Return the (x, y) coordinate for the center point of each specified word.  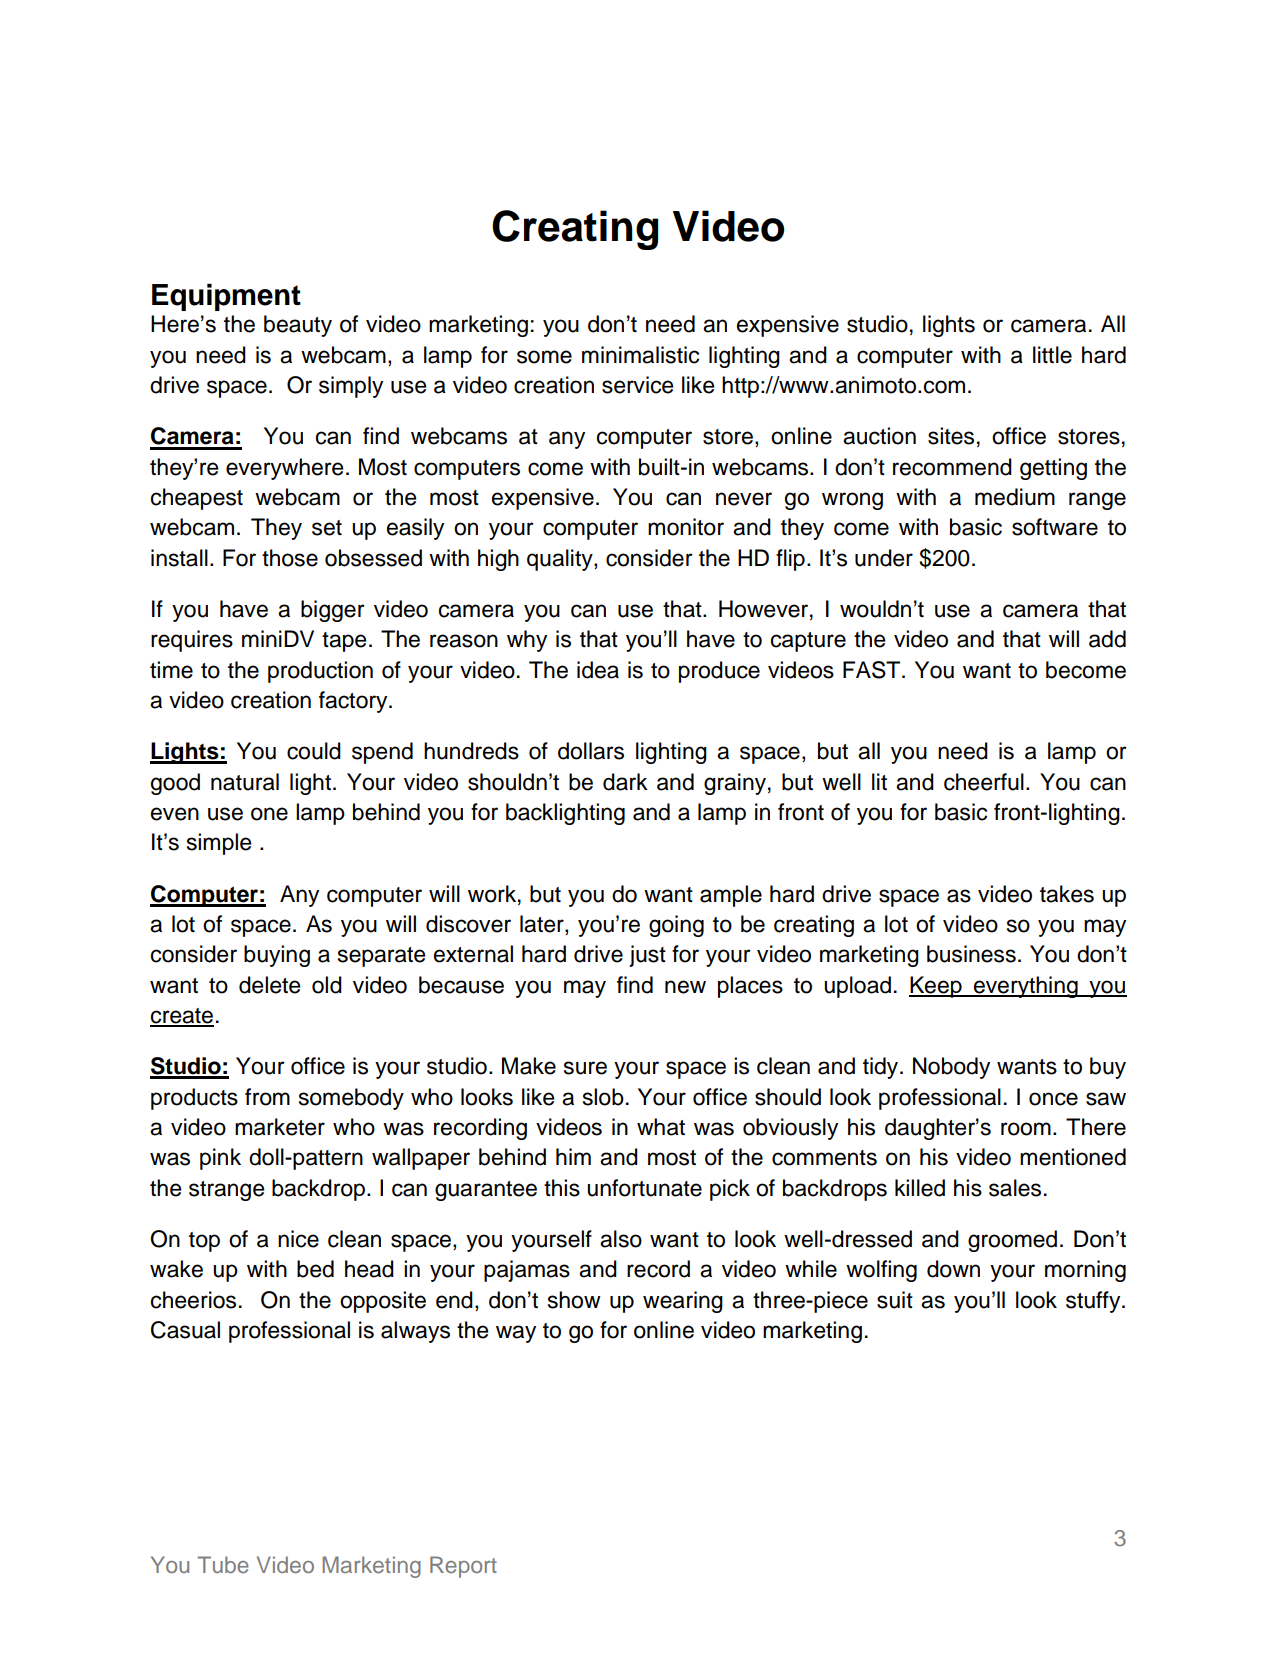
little (1052, 355)
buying (277, 956)
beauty (298, 326)
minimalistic (640, 355)
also (621, 1239)
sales (1015, 1188)
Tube (223, 1564)
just (647, 956)
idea (598, 670)
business (971, 954)
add (1107, 639)
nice (298, 1239)
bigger (333, 611)
